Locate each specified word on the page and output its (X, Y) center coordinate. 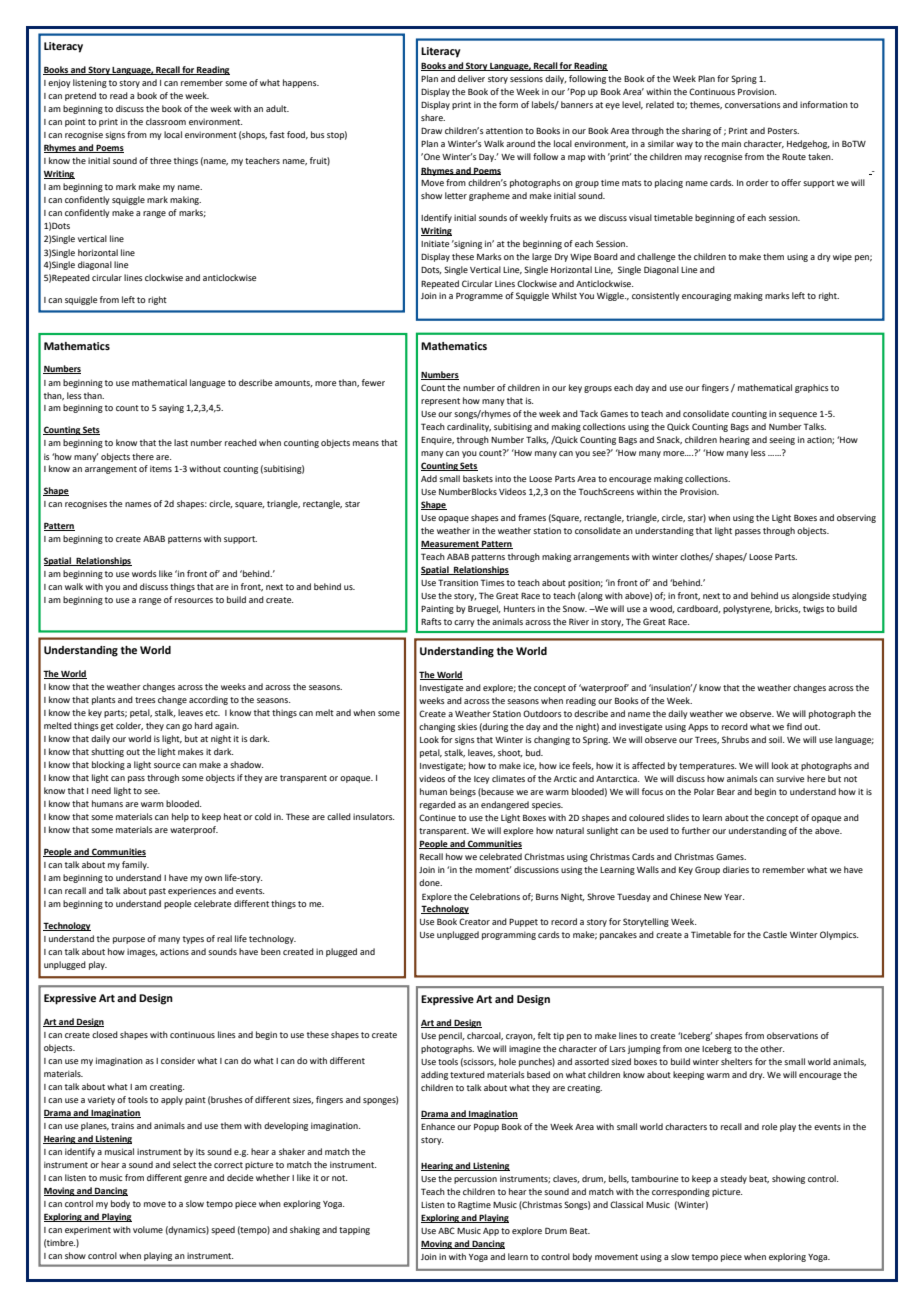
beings (463, 792)
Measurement (451, 545)
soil (776, 739)
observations (792, 1035)
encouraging (706, 296)
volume (148, 1229)
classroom (166, 121)
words (144, 573)
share (433, 117)
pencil (451, 1036)
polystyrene (747, 609)
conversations (753, 105)
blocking (108, 765)
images (142, 953)
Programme (479, 296)
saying (171, 409)
